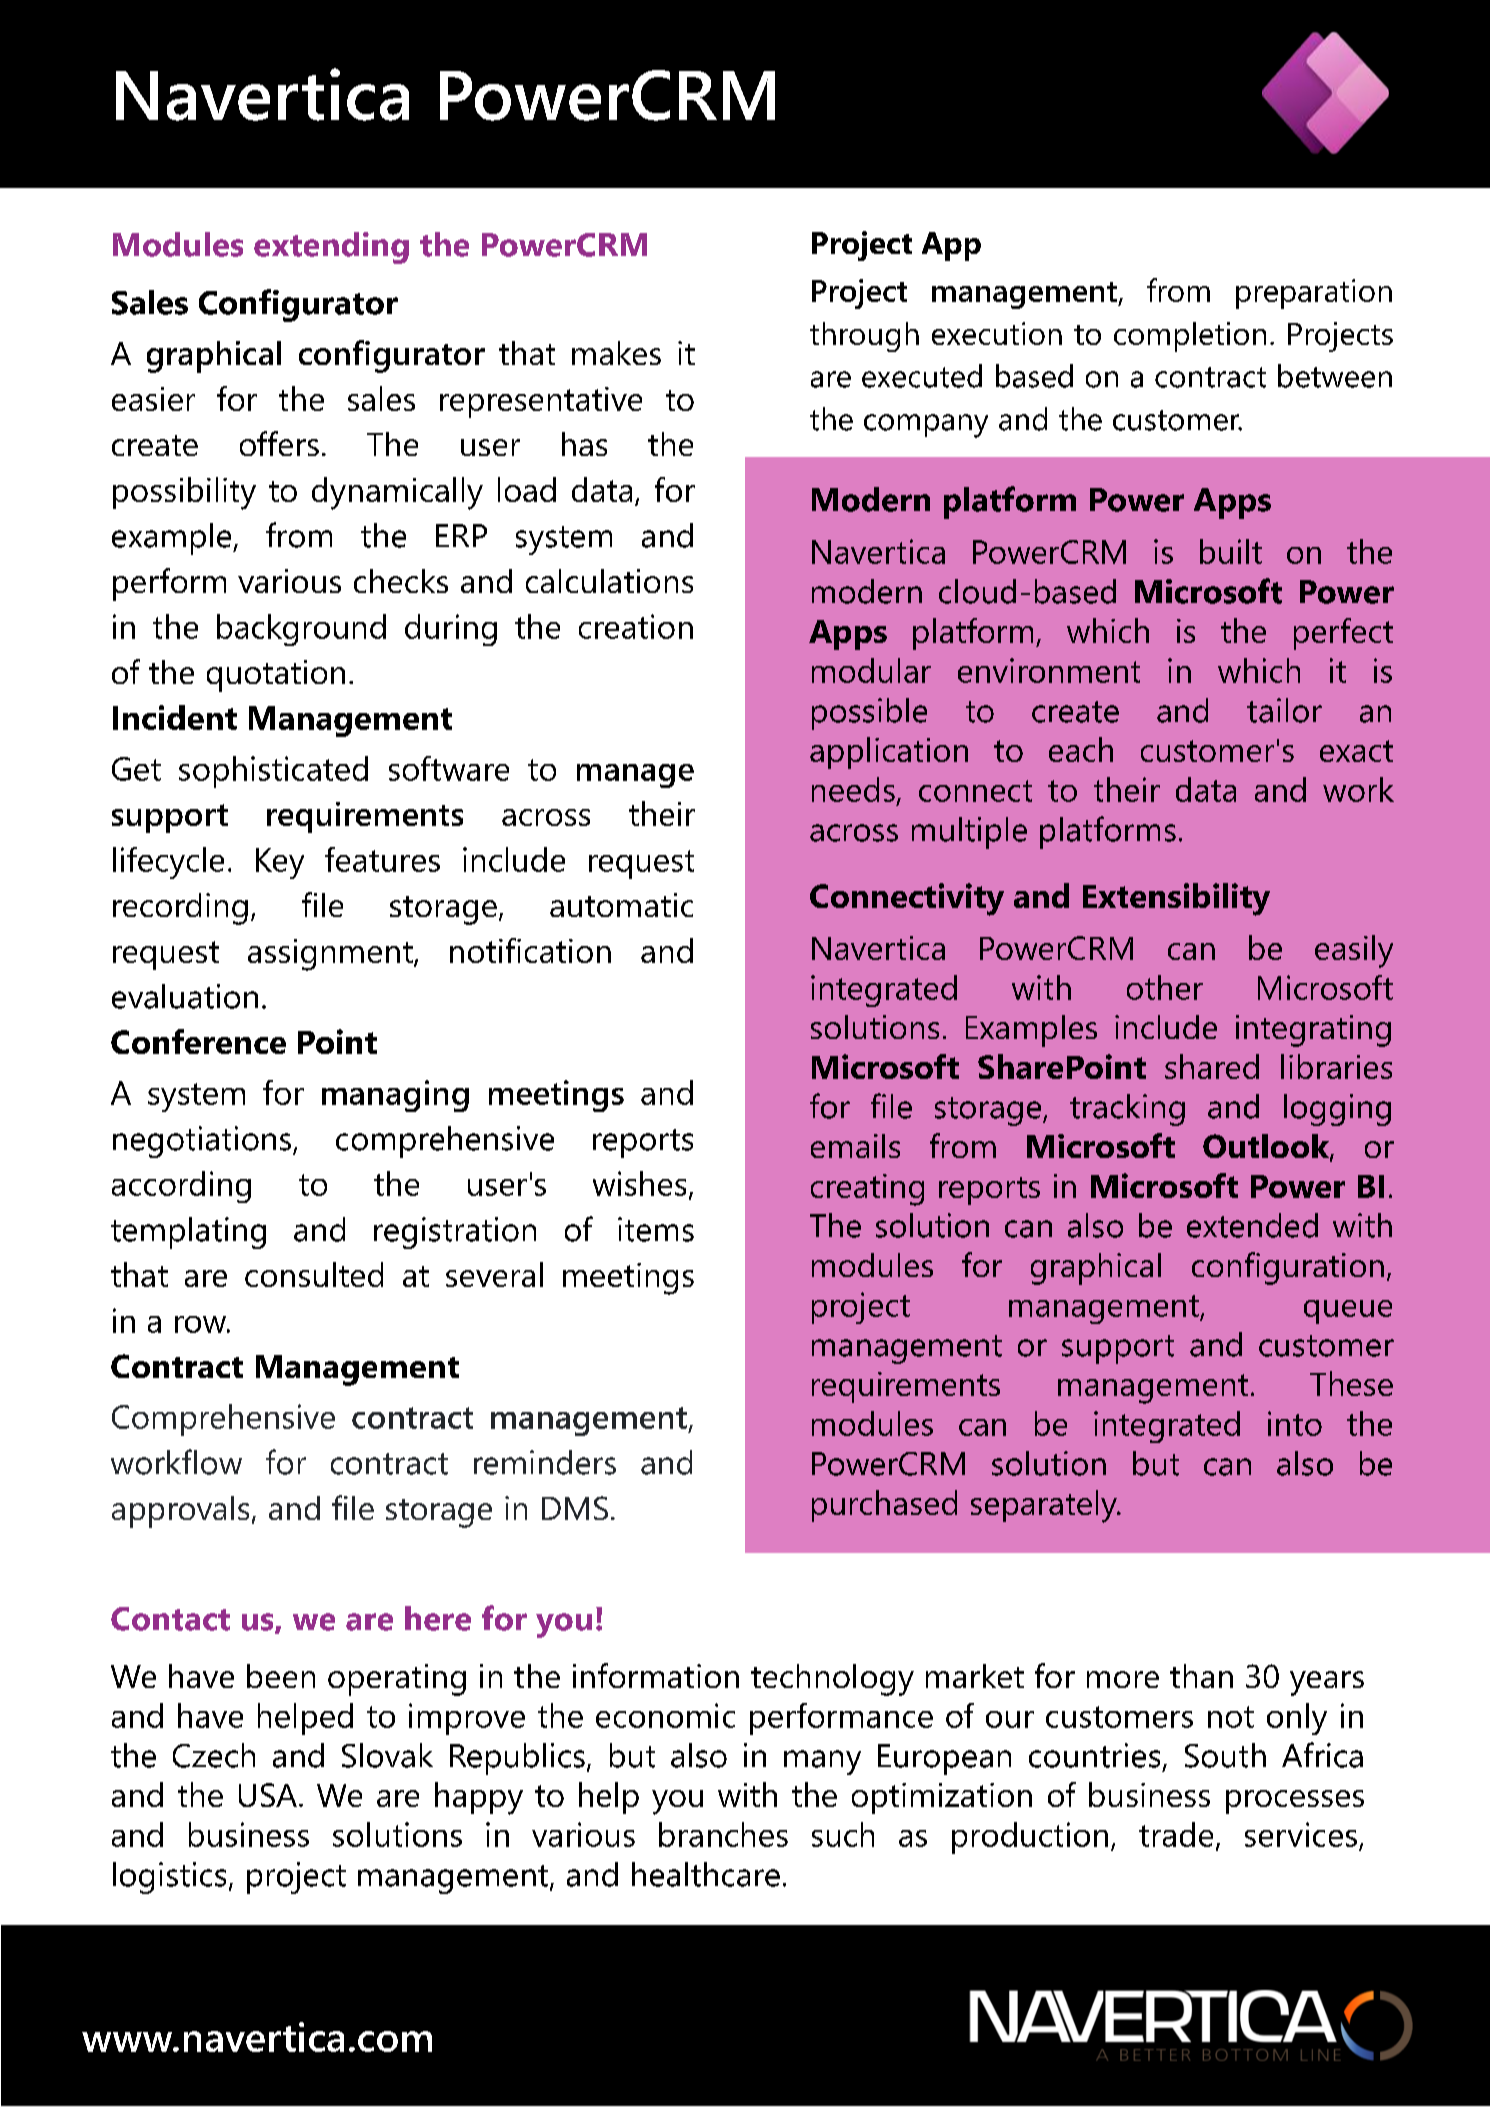 Image resolution: width=1490 pixels, height=2107 pixels. What do you see at coordinates (864, 337) in the image?
I see `through` at bounding box center [864, 337].
